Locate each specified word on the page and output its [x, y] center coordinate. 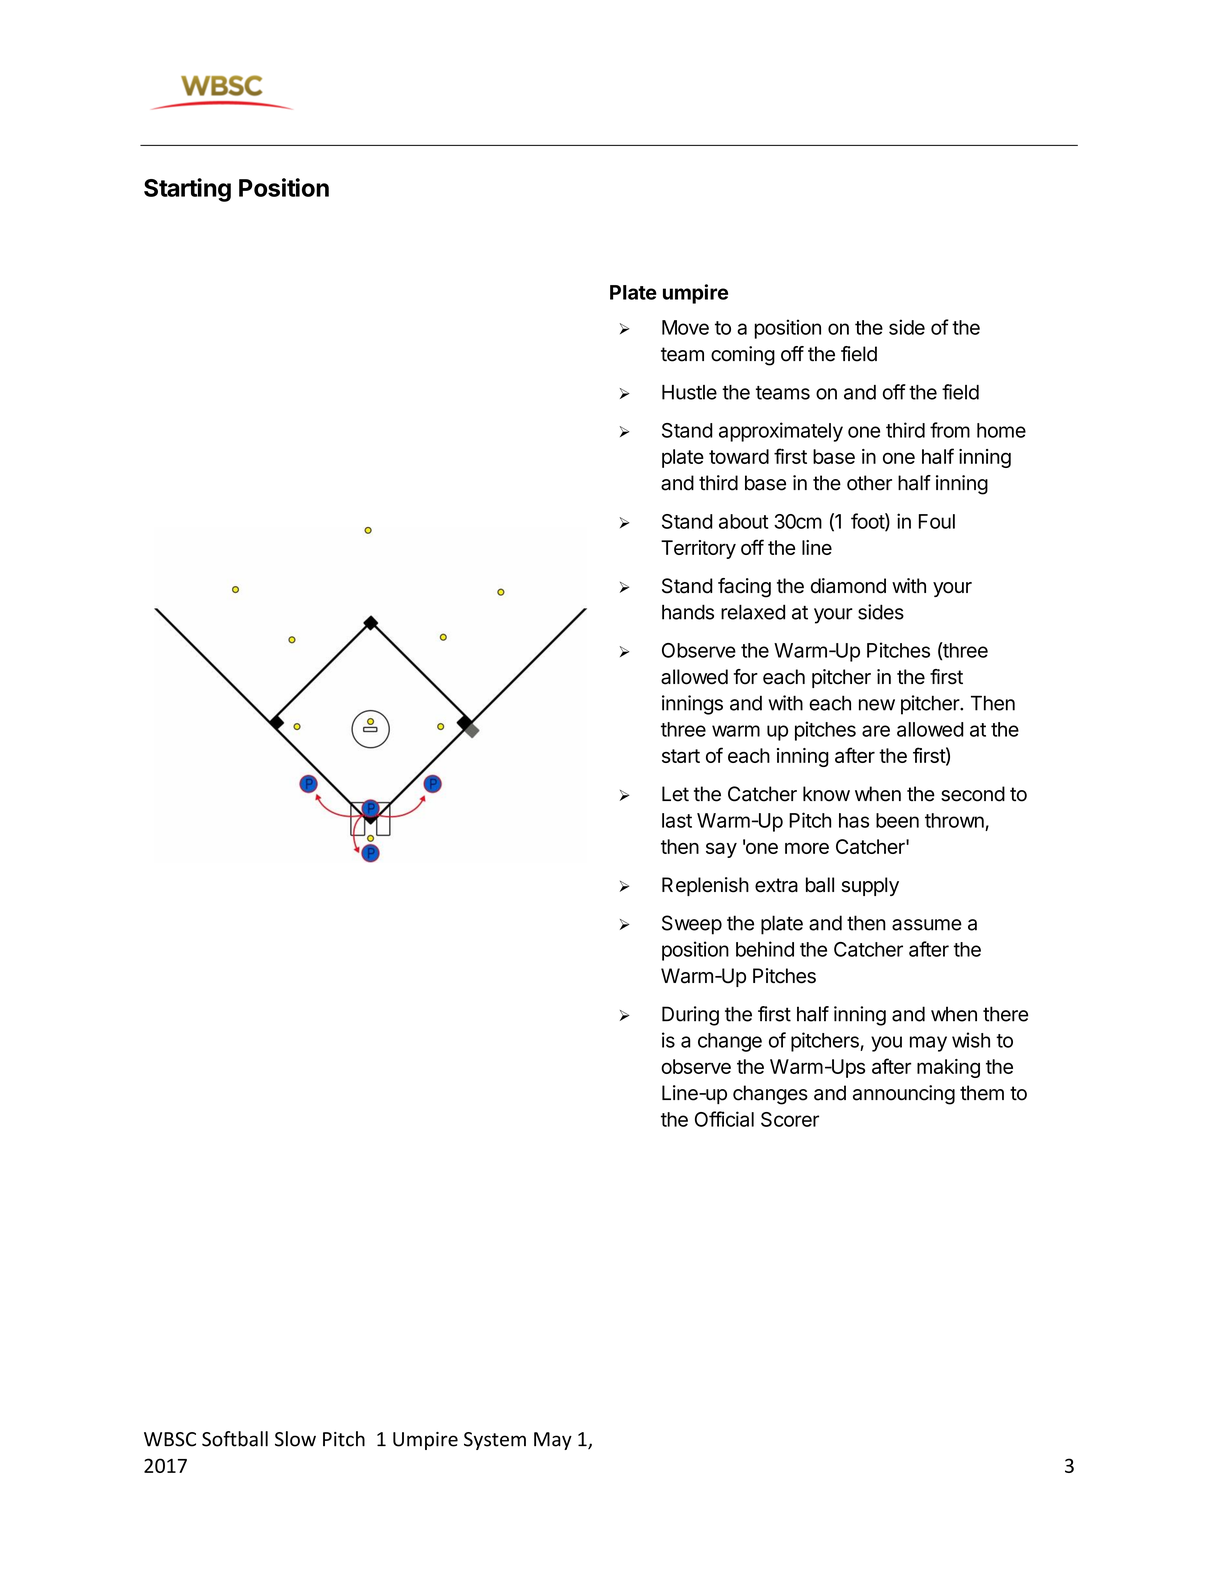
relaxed [753, 612]
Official [724, 1119]
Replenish [705, 886]
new [877, 705]
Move [685, 327]
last [677, 820]
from [950, 430]
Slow [295, 1439]
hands [688, 612]
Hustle [689, 392]
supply [870, 886]
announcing [904, 1095]
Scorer [790, 1119]
